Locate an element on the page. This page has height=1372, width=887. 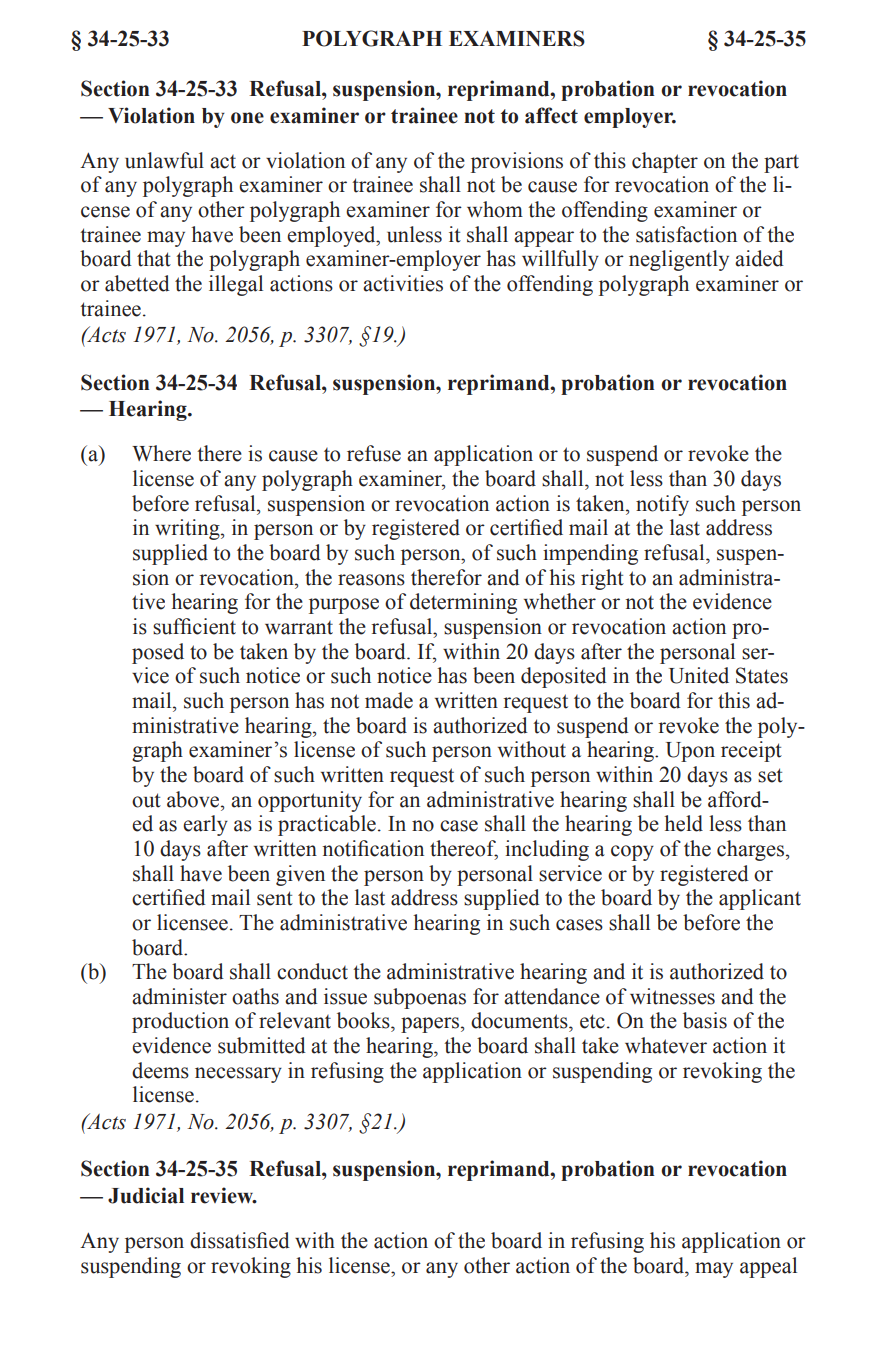
witnesses is located at coordinates (672, 996).
